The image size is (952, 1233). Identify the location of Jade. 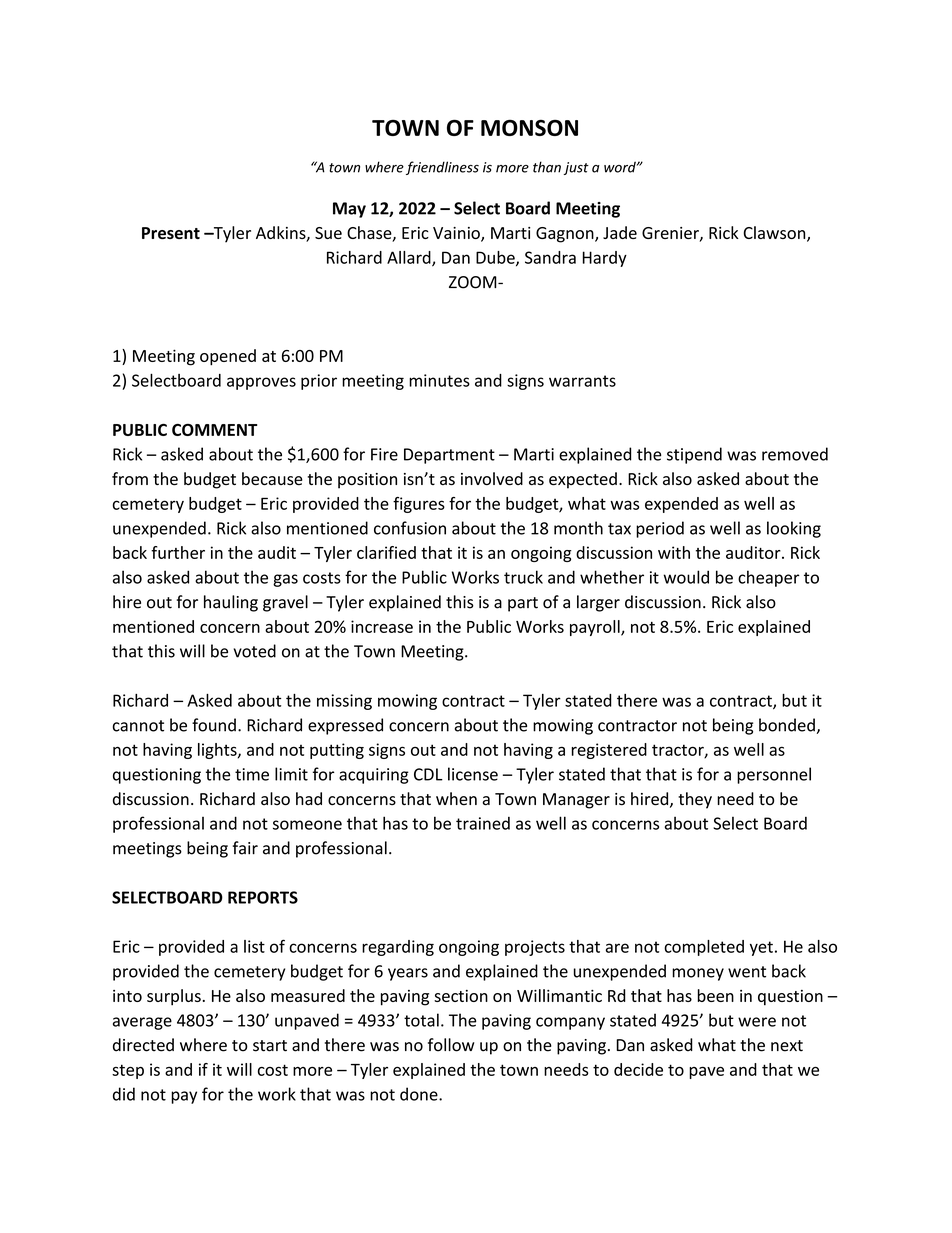
(620, 232).
